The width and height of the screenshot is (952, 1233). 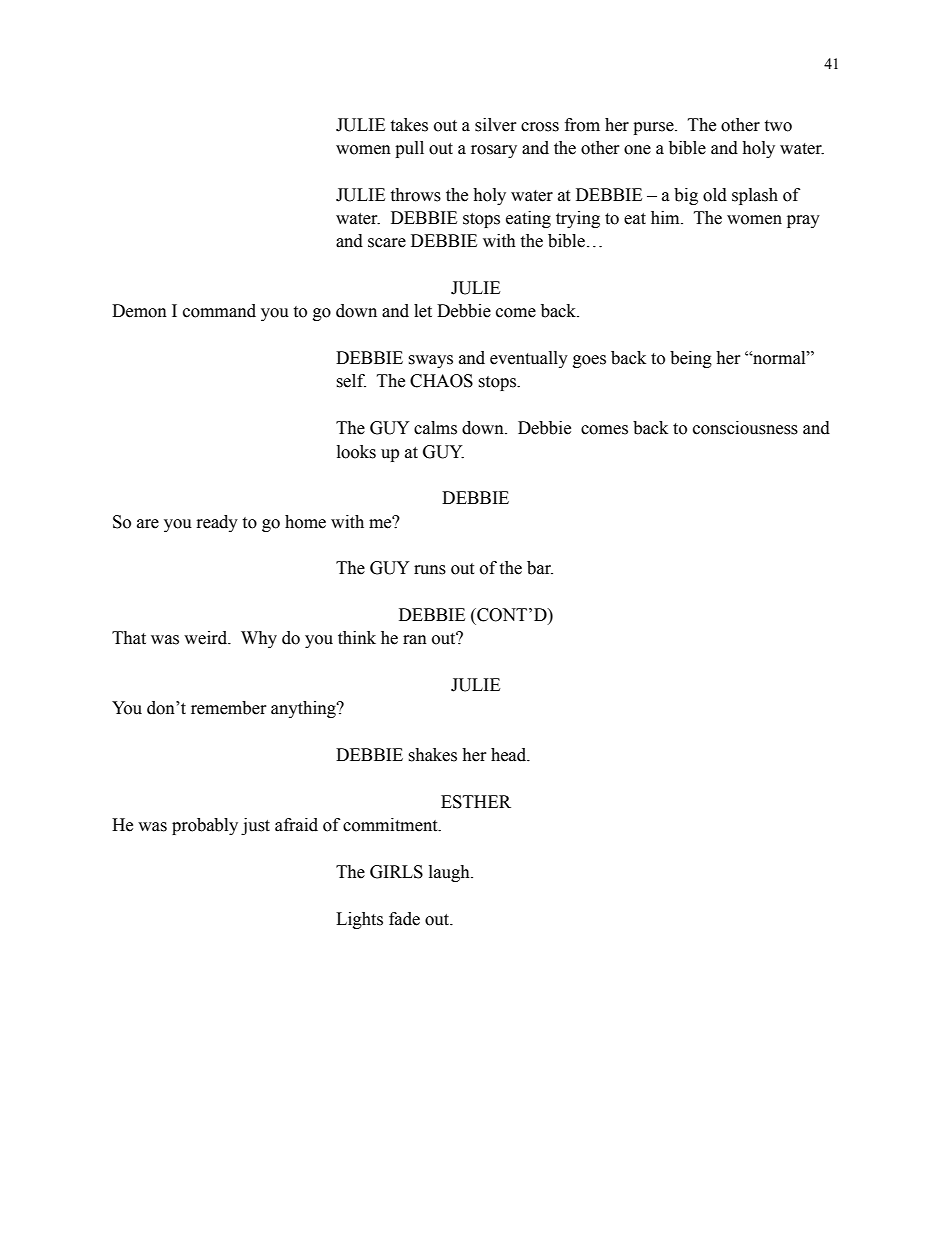 I want to click on being, so click(x=691, y=359).
